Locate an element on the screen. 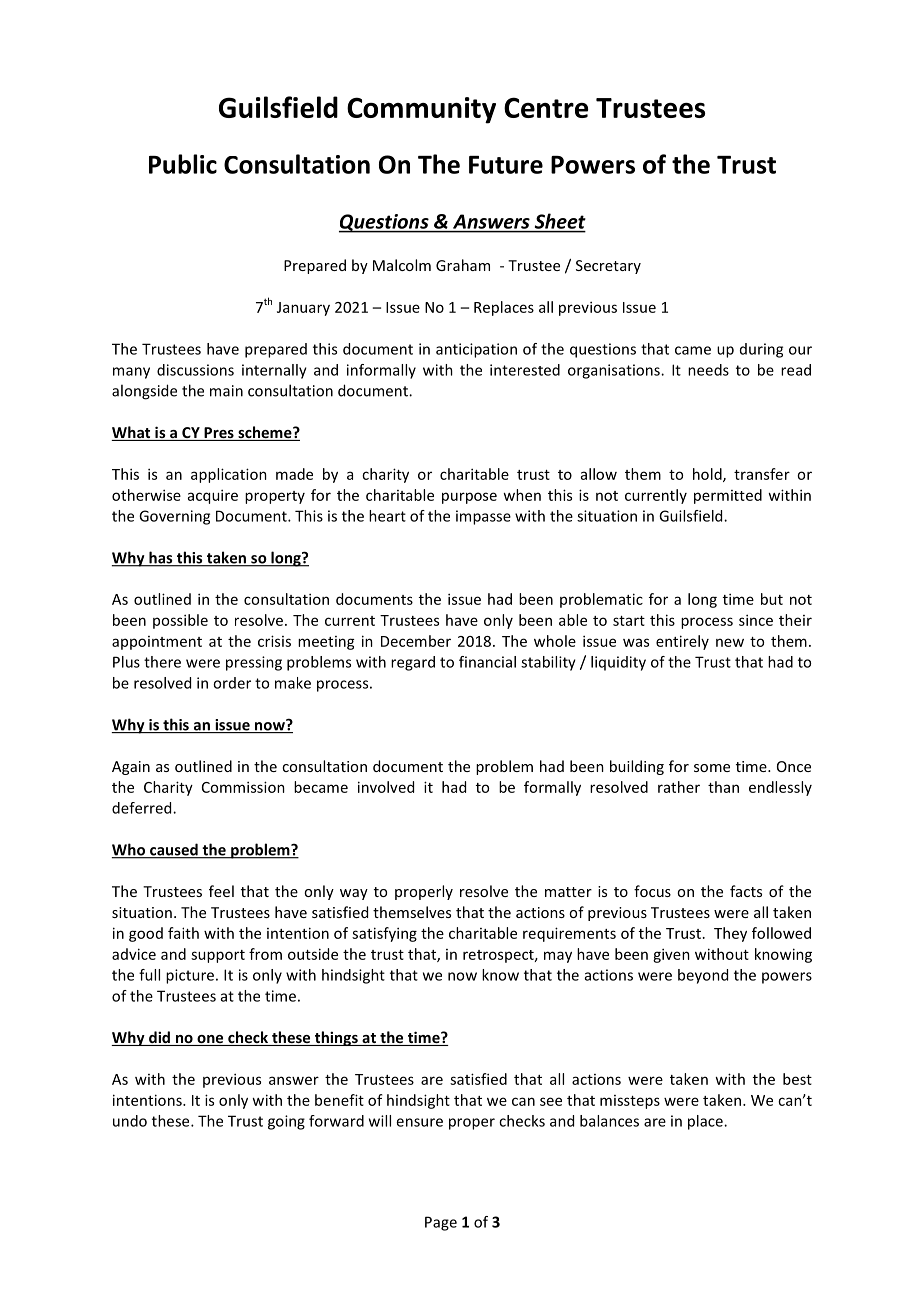  Centre is located at coordinates (546, 107).
